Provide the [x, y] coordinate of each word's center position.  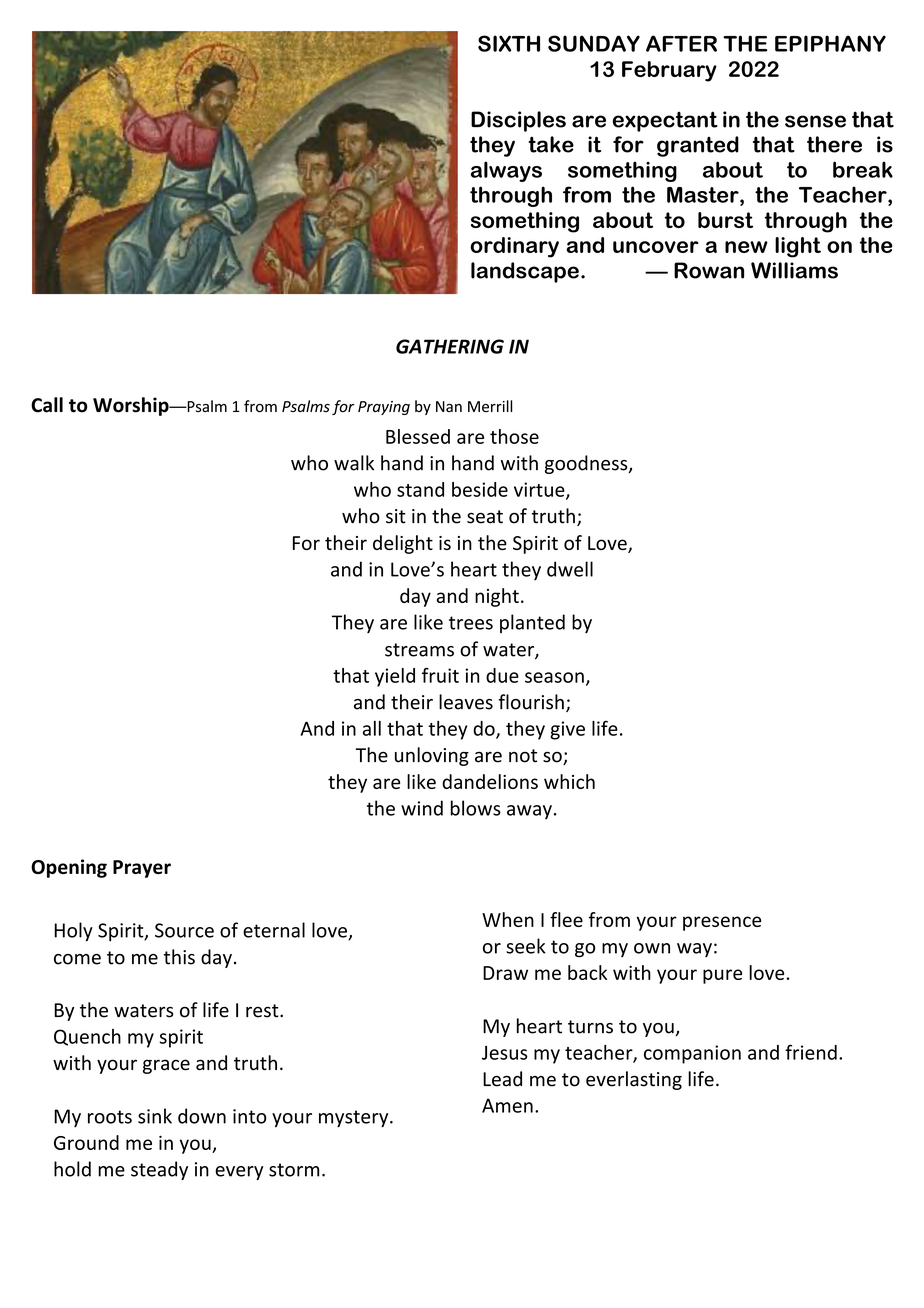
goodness [587, 464]
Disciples [518, 121]
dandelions [490, 781]
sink [155, 1116]
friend [811, 1052]
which [569, 781]
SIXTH [509, 43]
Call [47, 405]
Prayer [142, 869]
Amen [507, 1105]
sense [815, 121]
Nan [449, 406]
